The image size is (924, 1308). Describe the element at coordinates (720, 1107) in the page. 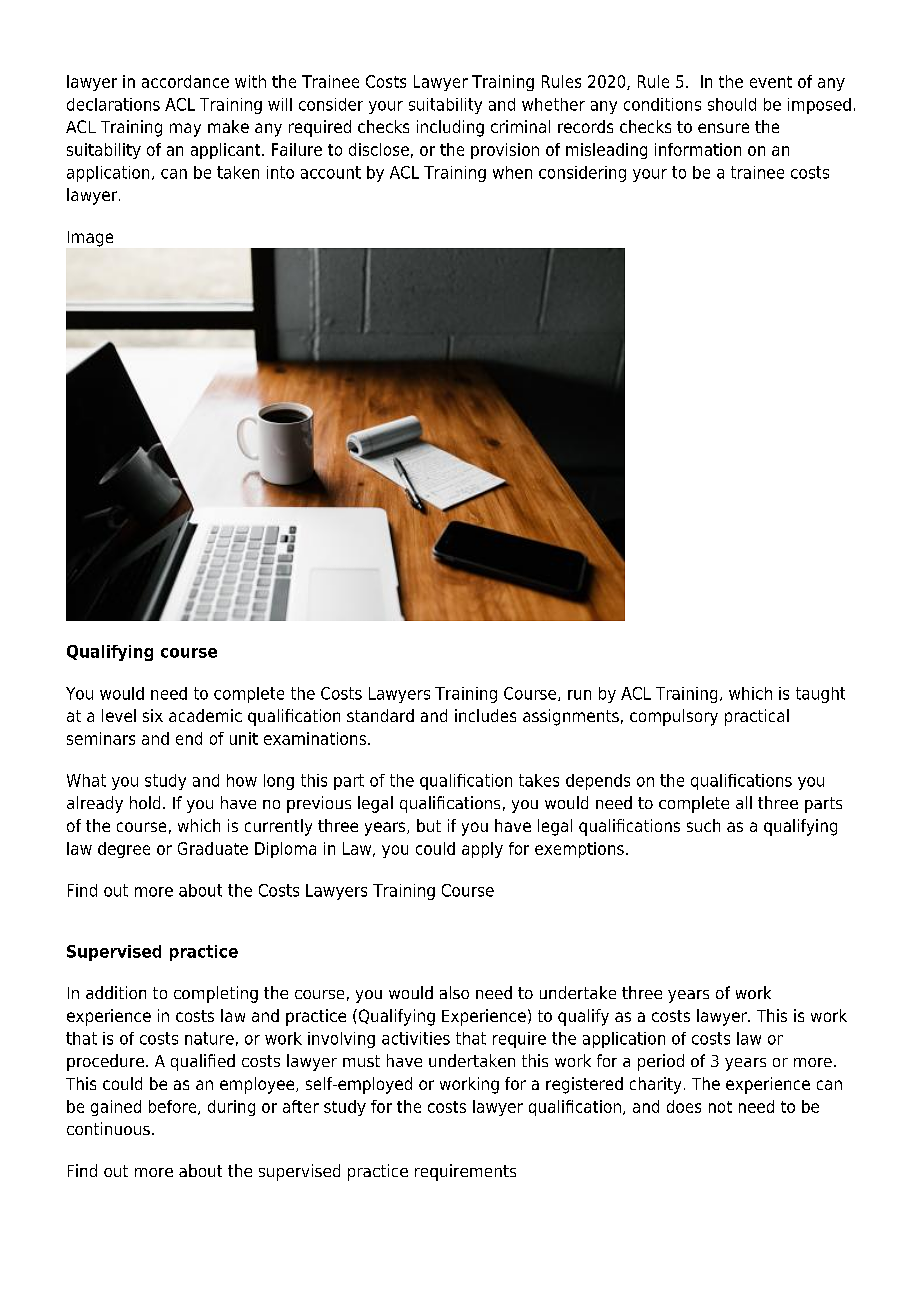

I see `not` at that location.
